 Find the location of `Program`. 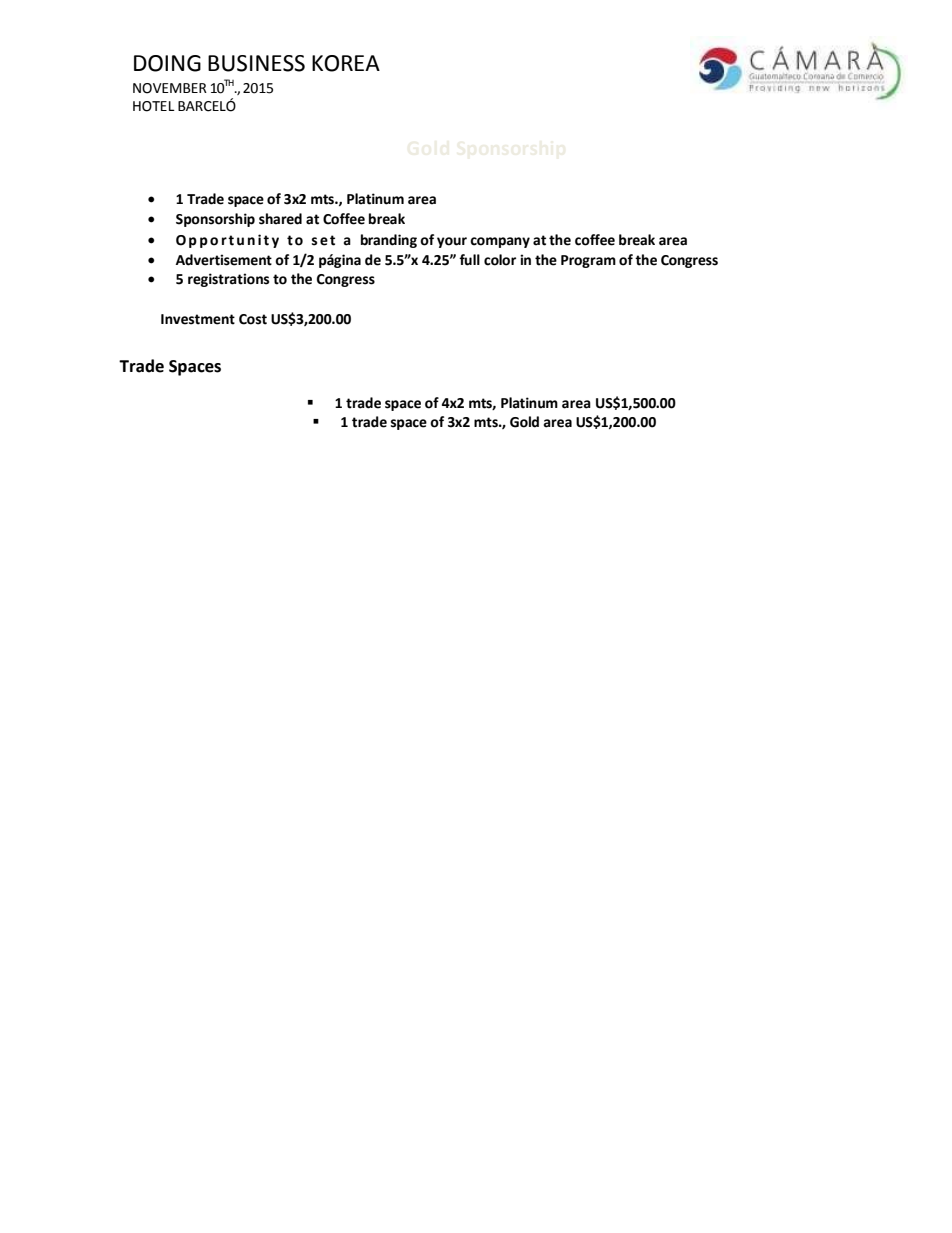

Program is located at coordinates (588, 261).
